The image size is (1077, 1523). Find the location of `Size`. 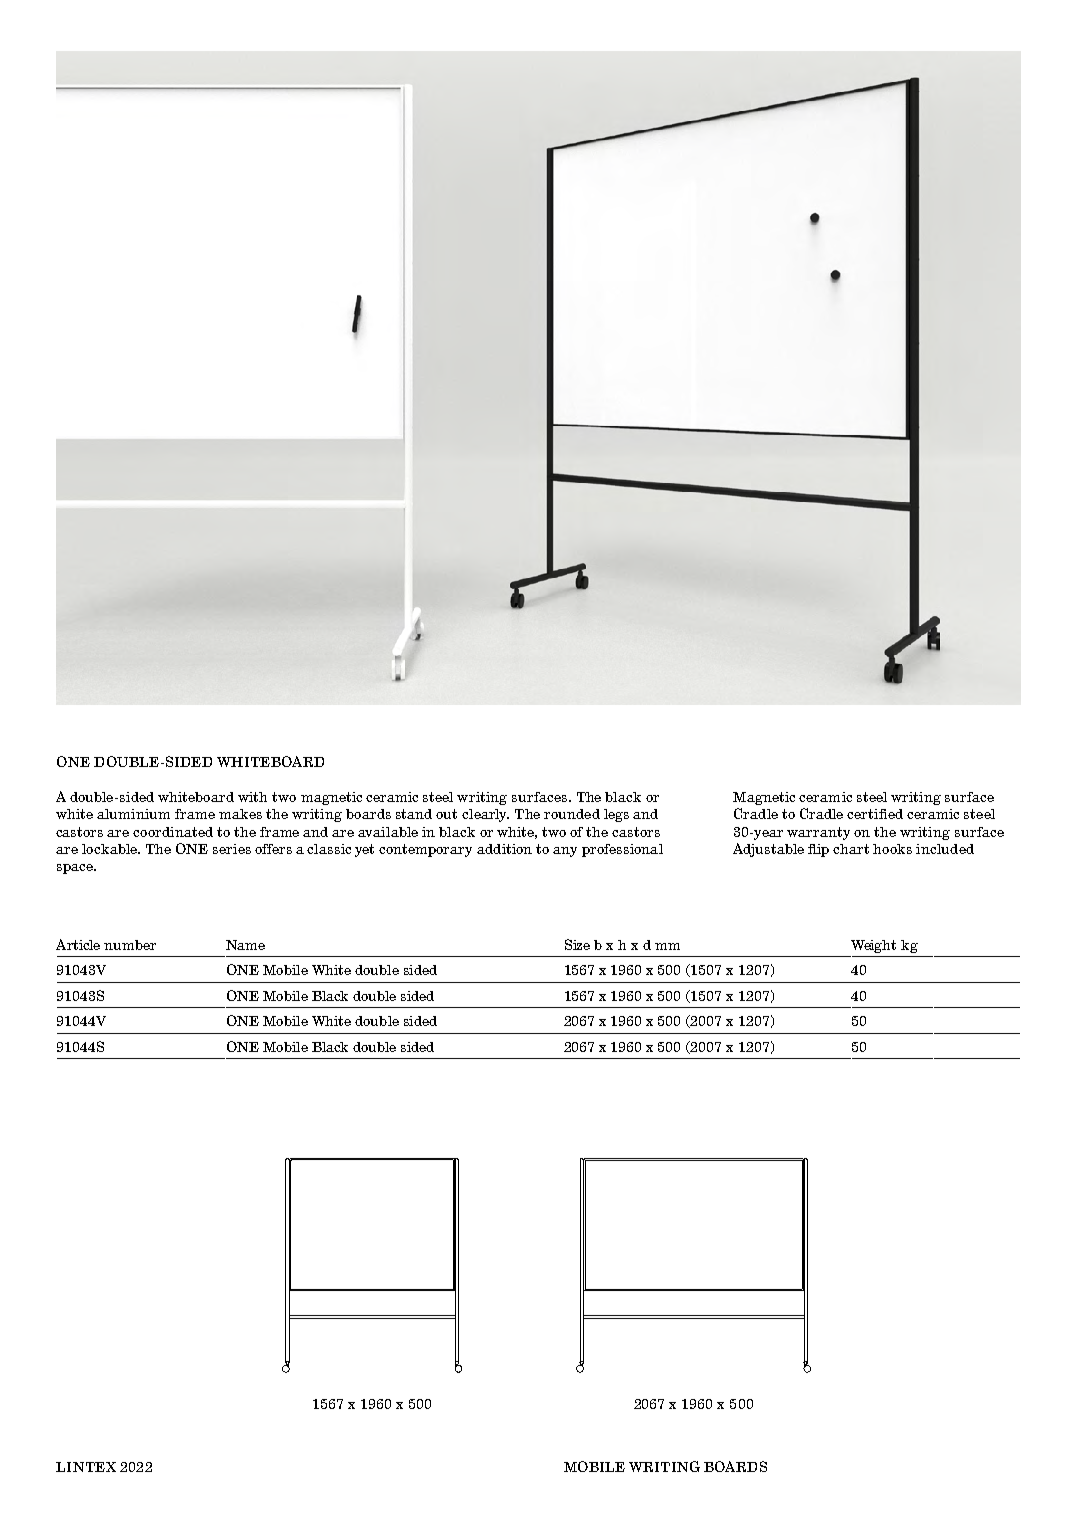

Size is located at coordinates (577, 944).
